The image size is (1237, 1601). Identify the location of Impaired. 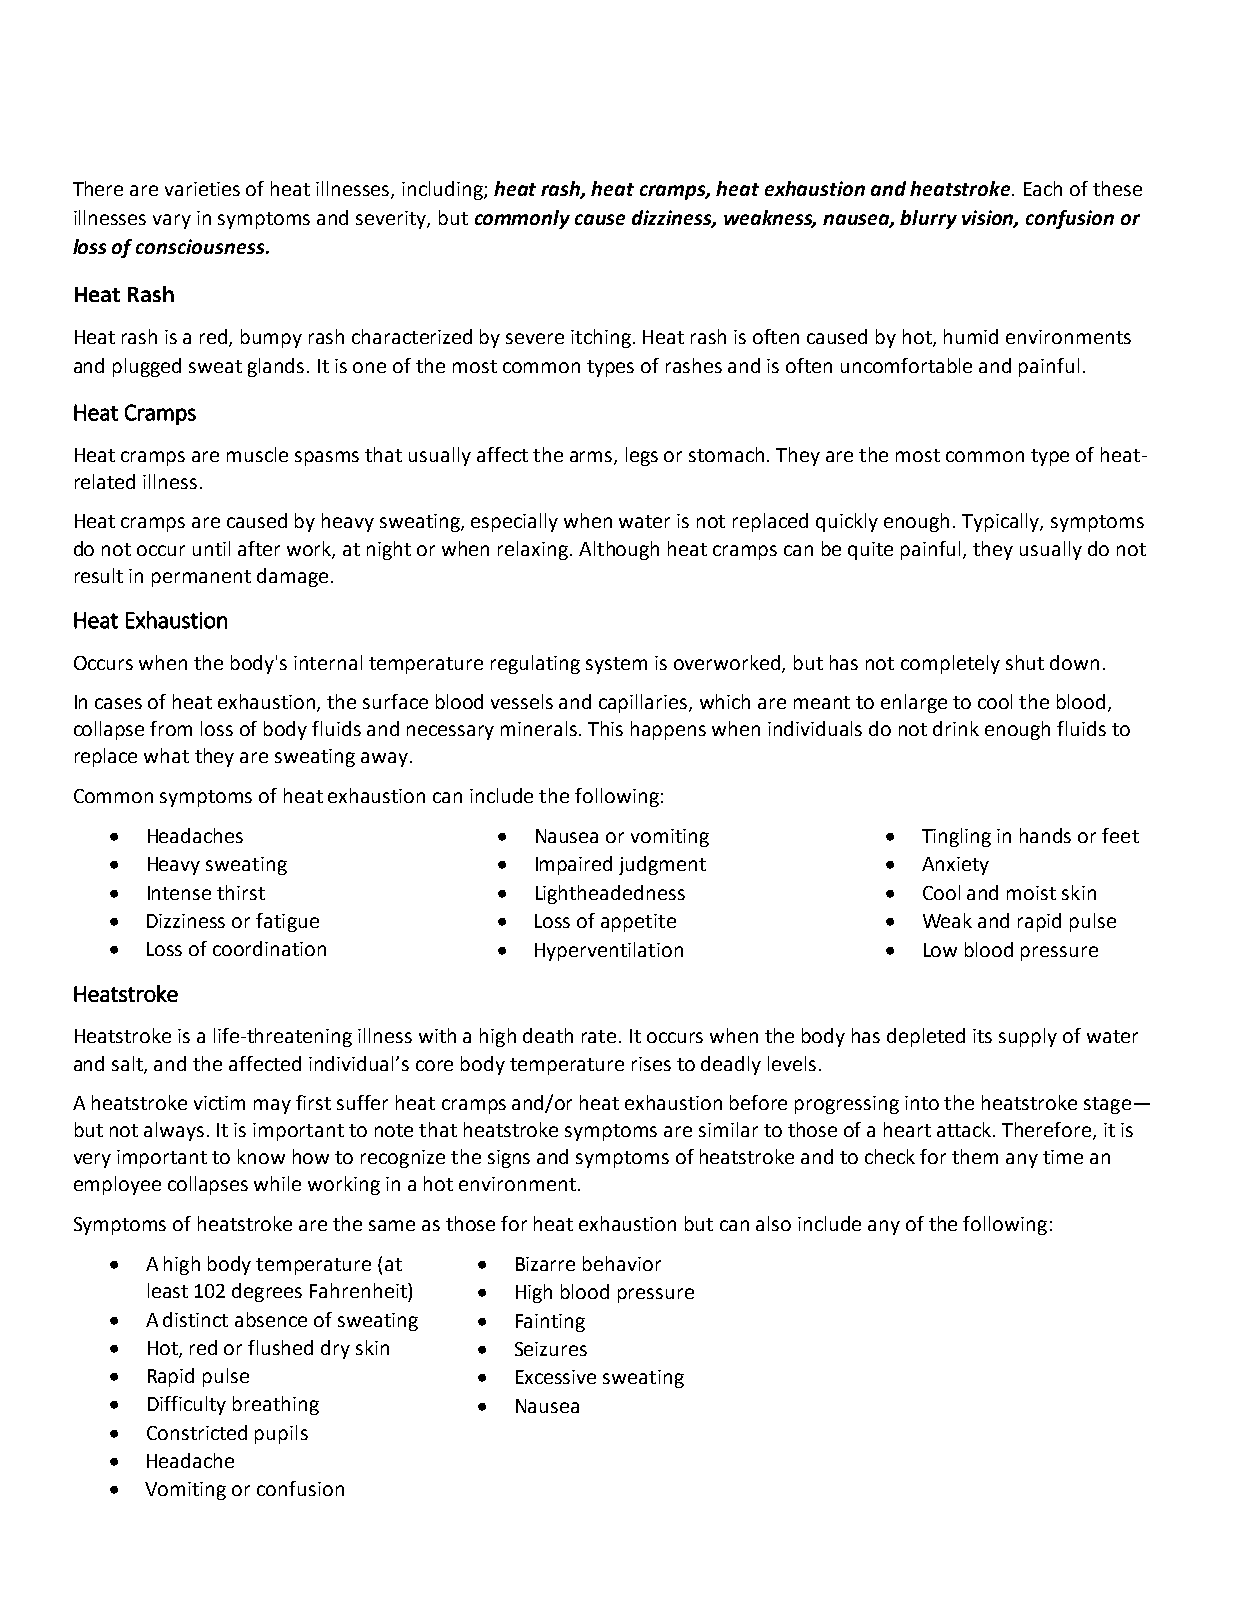
(574, 865).
